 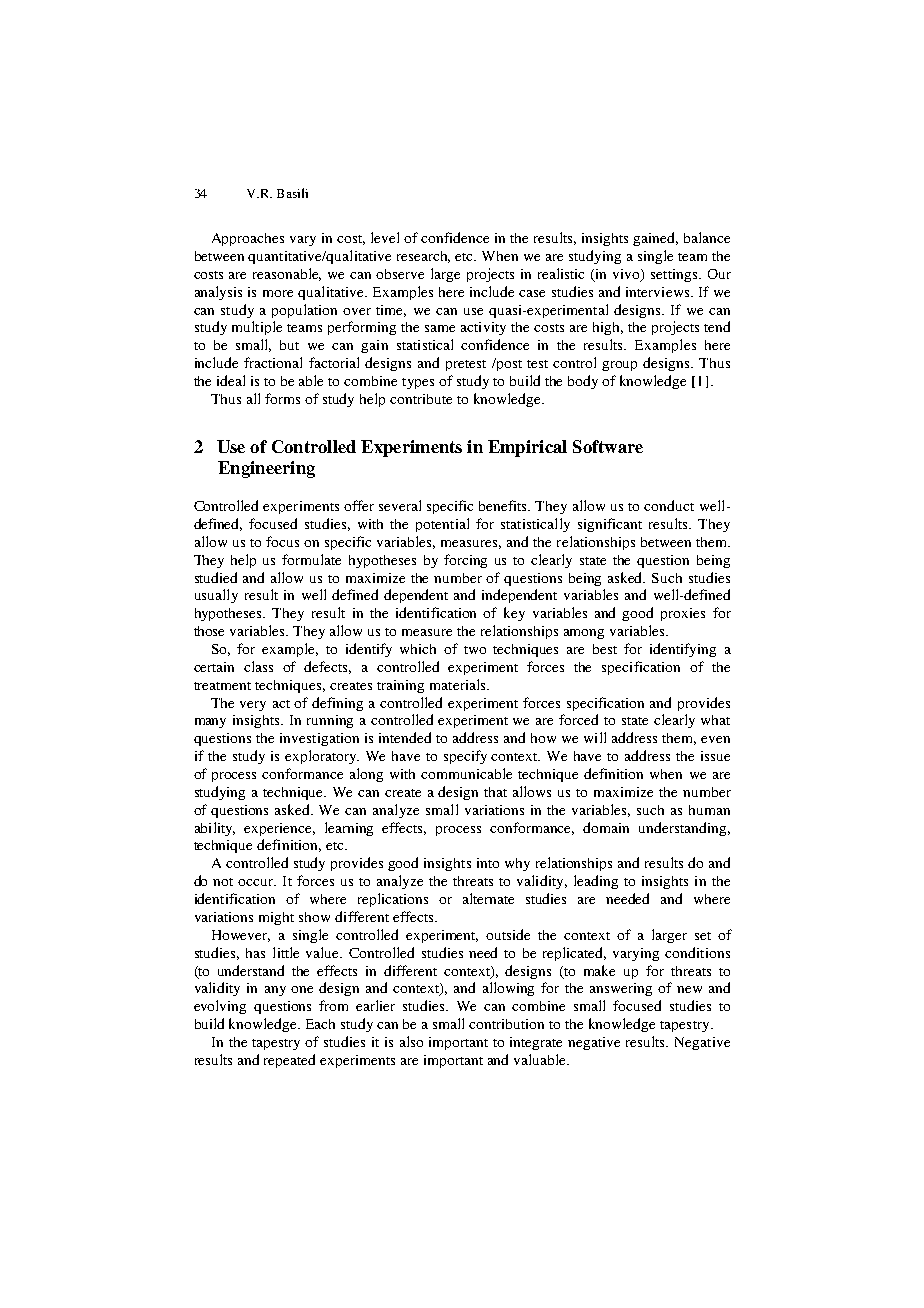 I want to click on research, so click(x=423, y=257).
